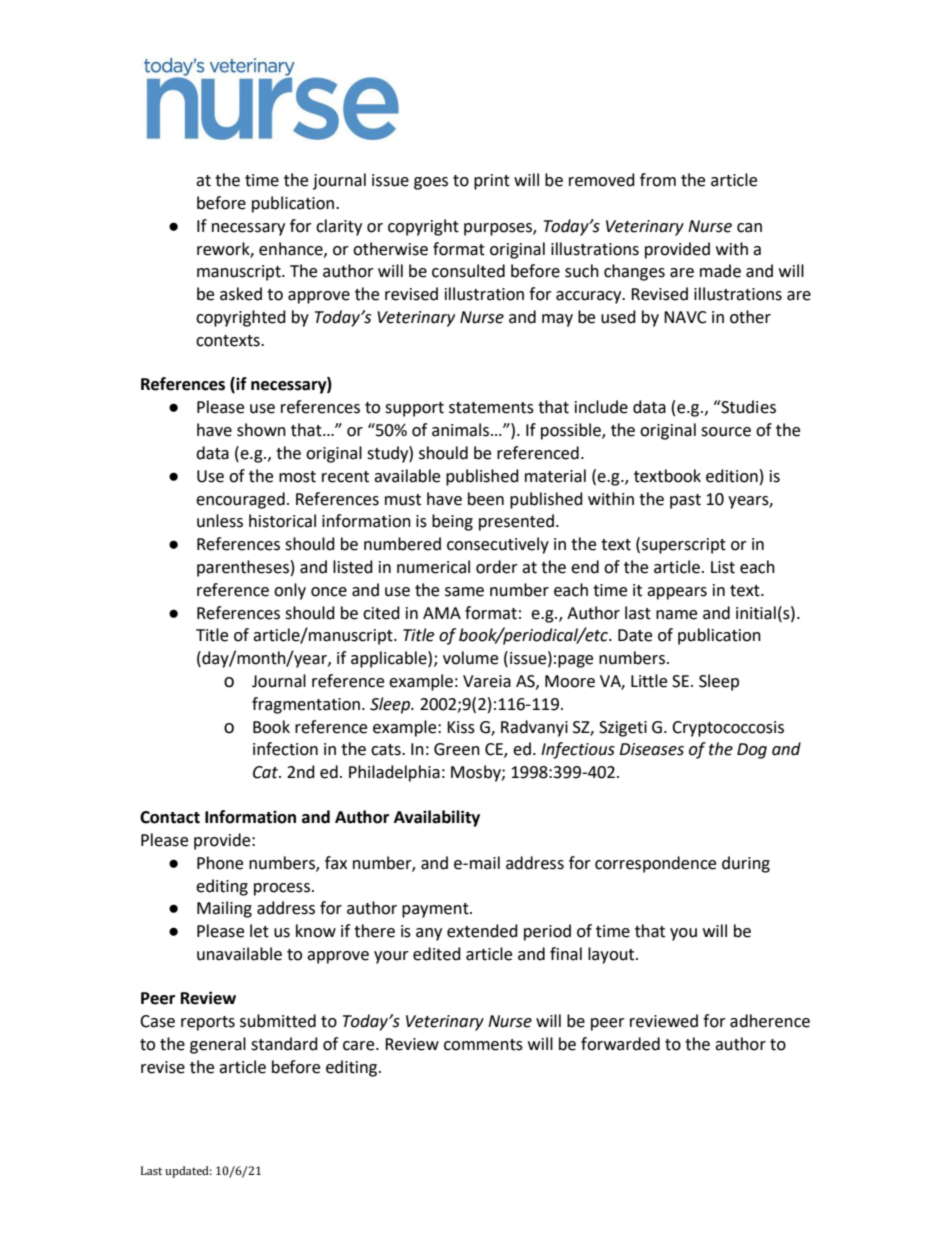 Image resolution: width=952 pixels, height=1233 pixels. What do you see at coordinates (285, 749) in the screenshot?
I see `infection` at bounding box center [285, 749].
